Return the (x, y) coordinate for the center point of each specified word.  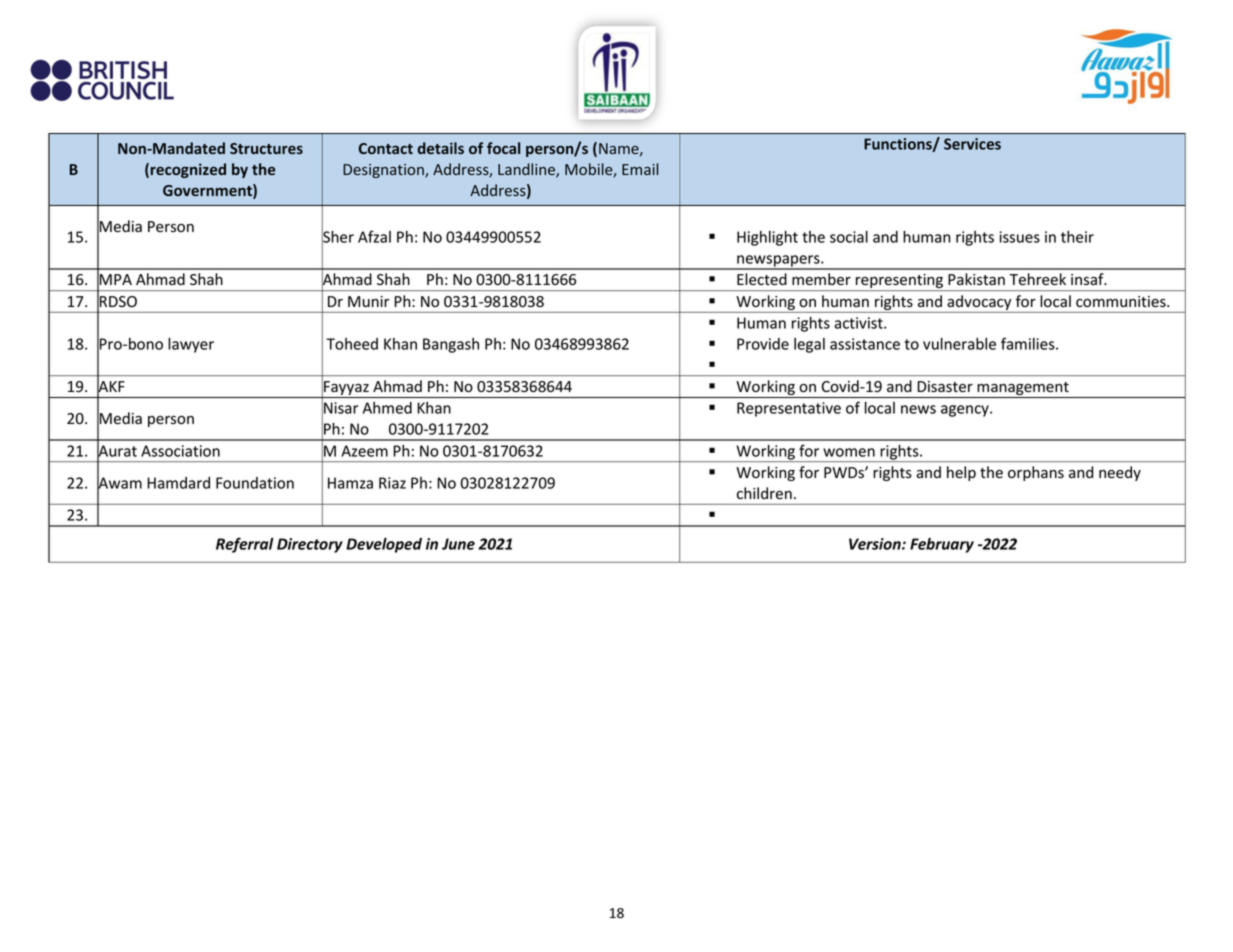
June (458, 544)
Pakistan (976, 279)
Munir (369, 301)
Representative (789, 409)
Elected (762, 279)
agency (966, 411)
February (942, 545)
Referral (245, 545)
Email (640, 169)
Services (972, 144)
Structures (266, 148)
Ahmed (387, 408)
